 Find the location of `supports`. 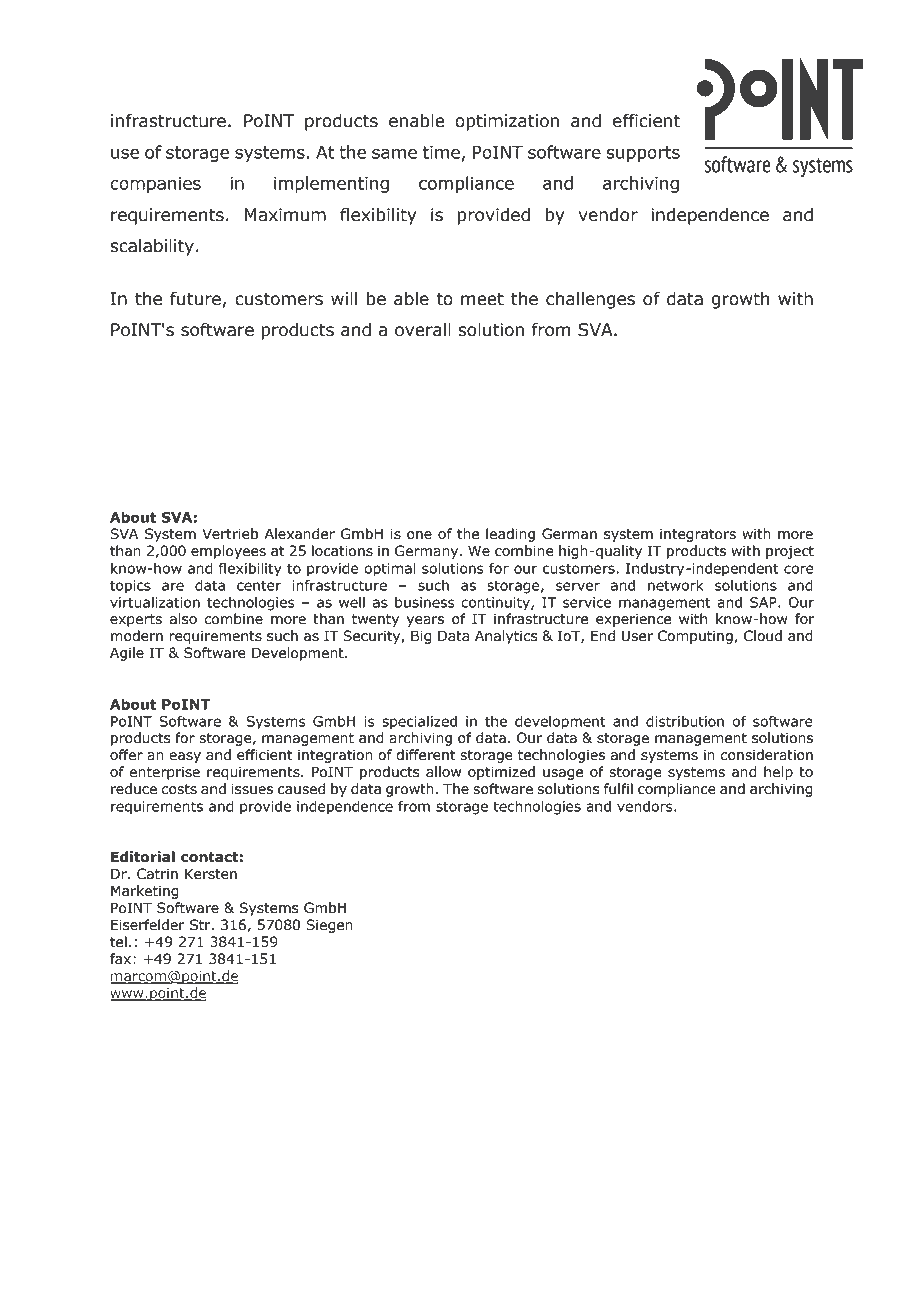

supports is located at coordinates (643, 154).
